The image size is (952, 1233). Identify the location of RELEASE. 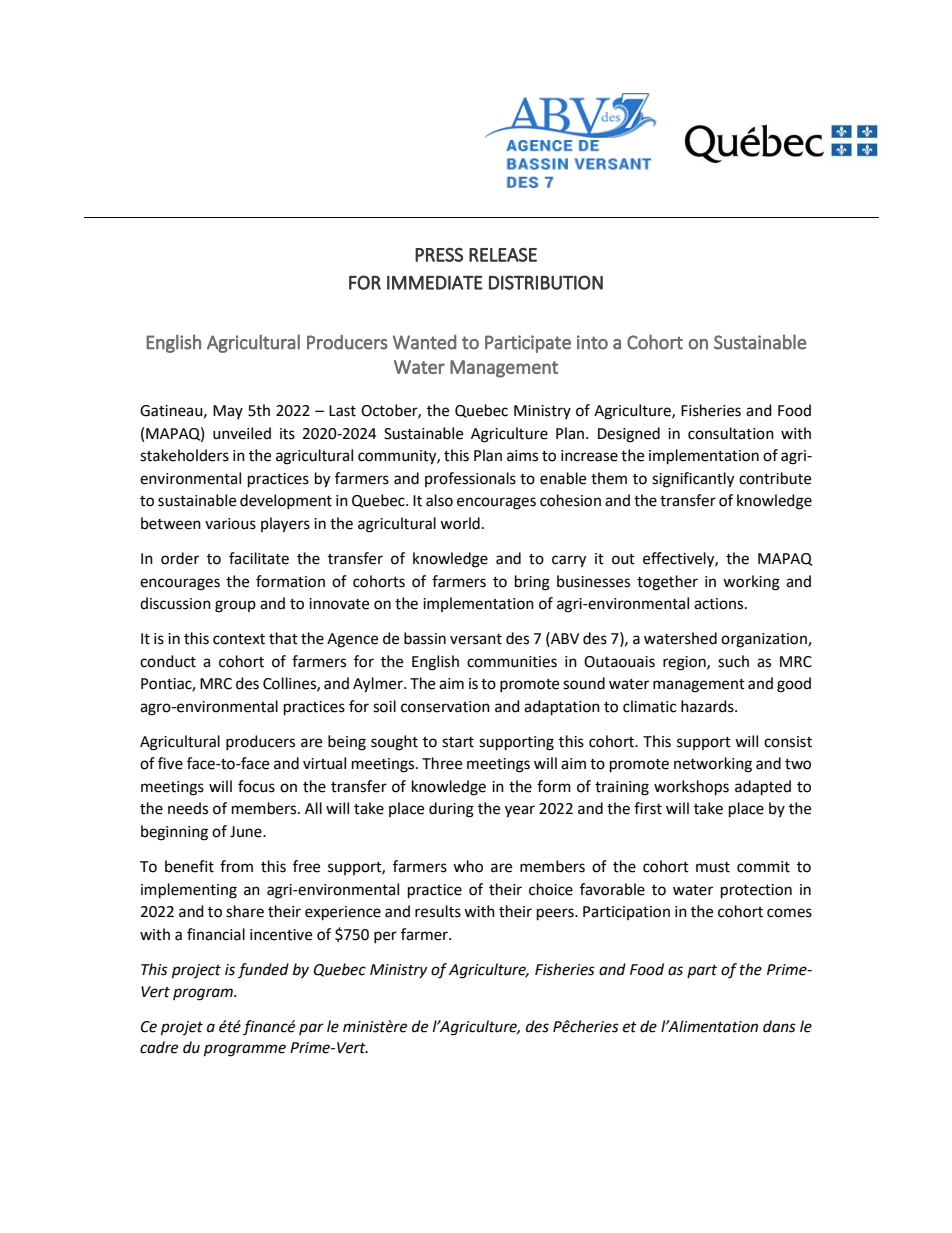
(503, 255).
